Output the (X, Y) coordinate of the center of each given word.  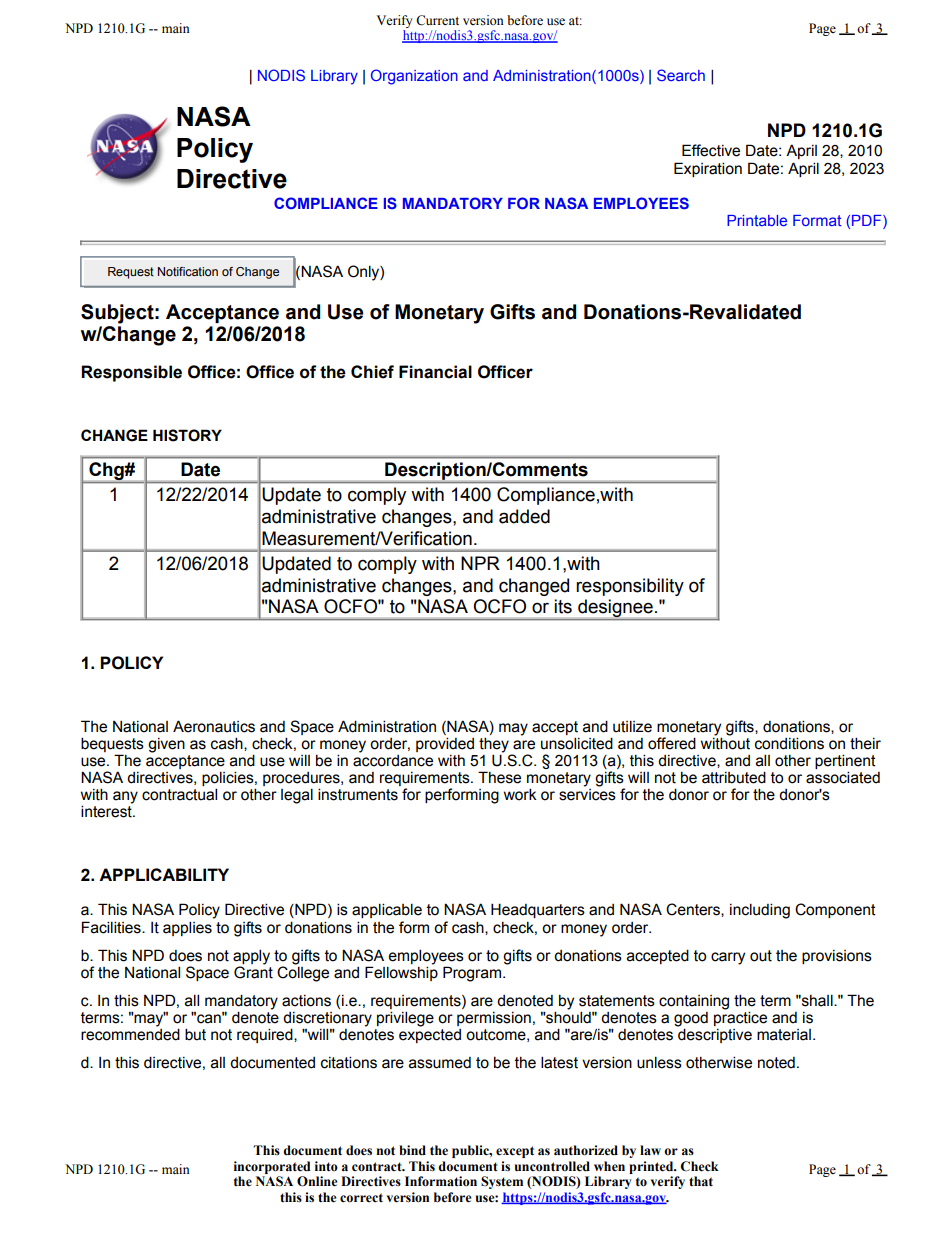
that (701, 1181)
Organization (414, 77)
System (502, 1182)
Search (681, 75)
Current (437, 20)
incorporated (272, 1167)
